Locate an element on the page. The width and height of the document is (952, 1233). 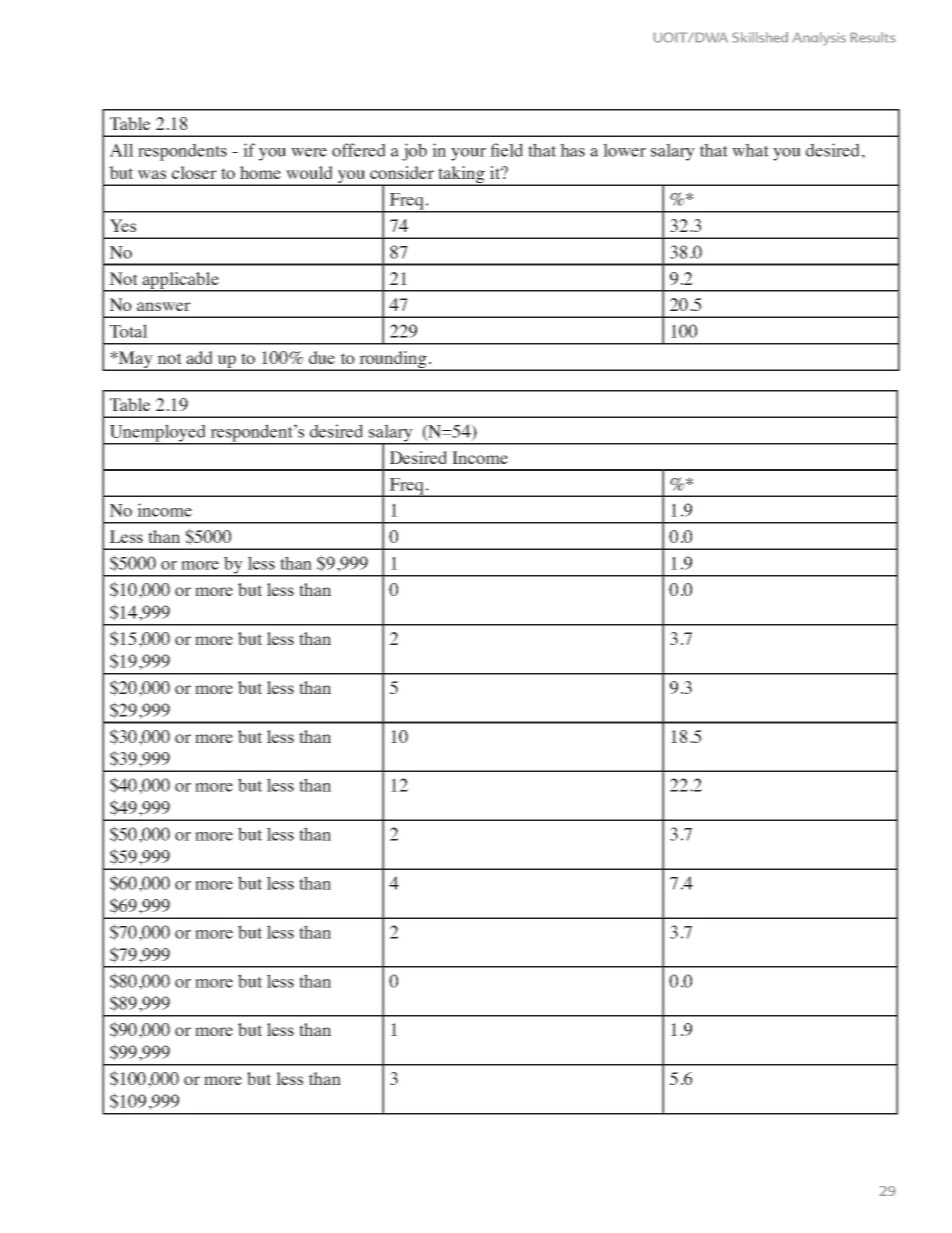
Results is located at coordinates (873, 37).
